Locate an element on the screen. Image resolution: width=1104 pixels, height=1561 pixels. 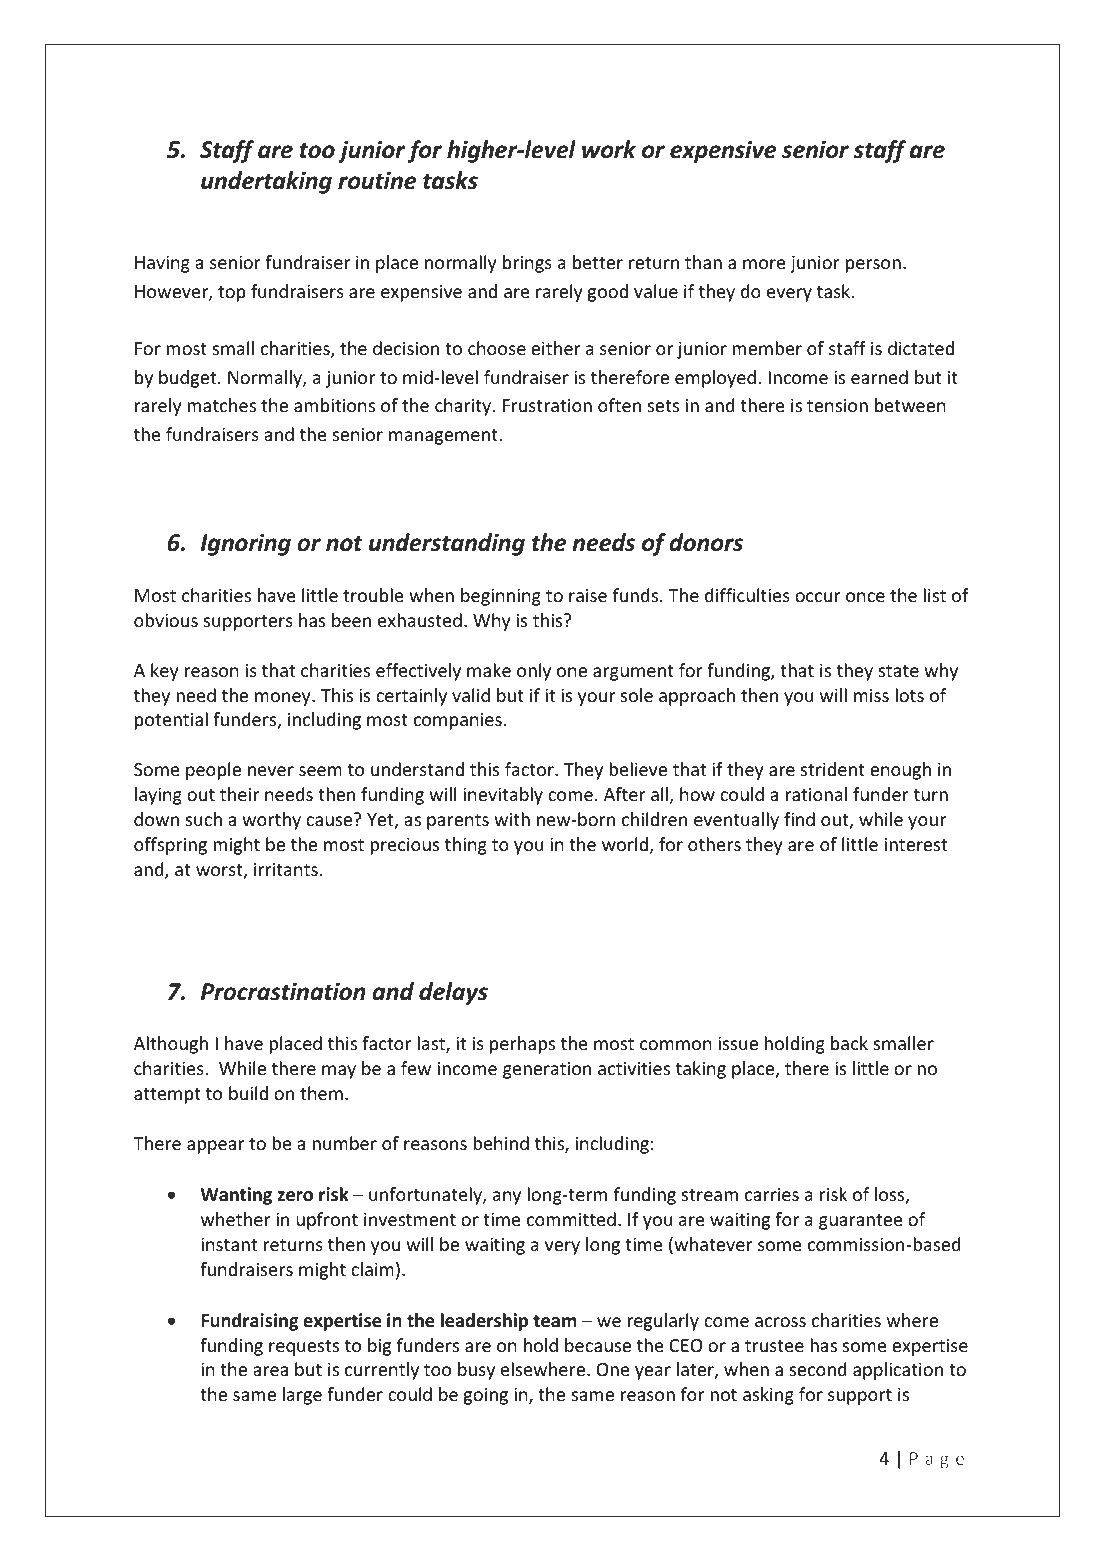
routine is located at coordinates (377, 180).
